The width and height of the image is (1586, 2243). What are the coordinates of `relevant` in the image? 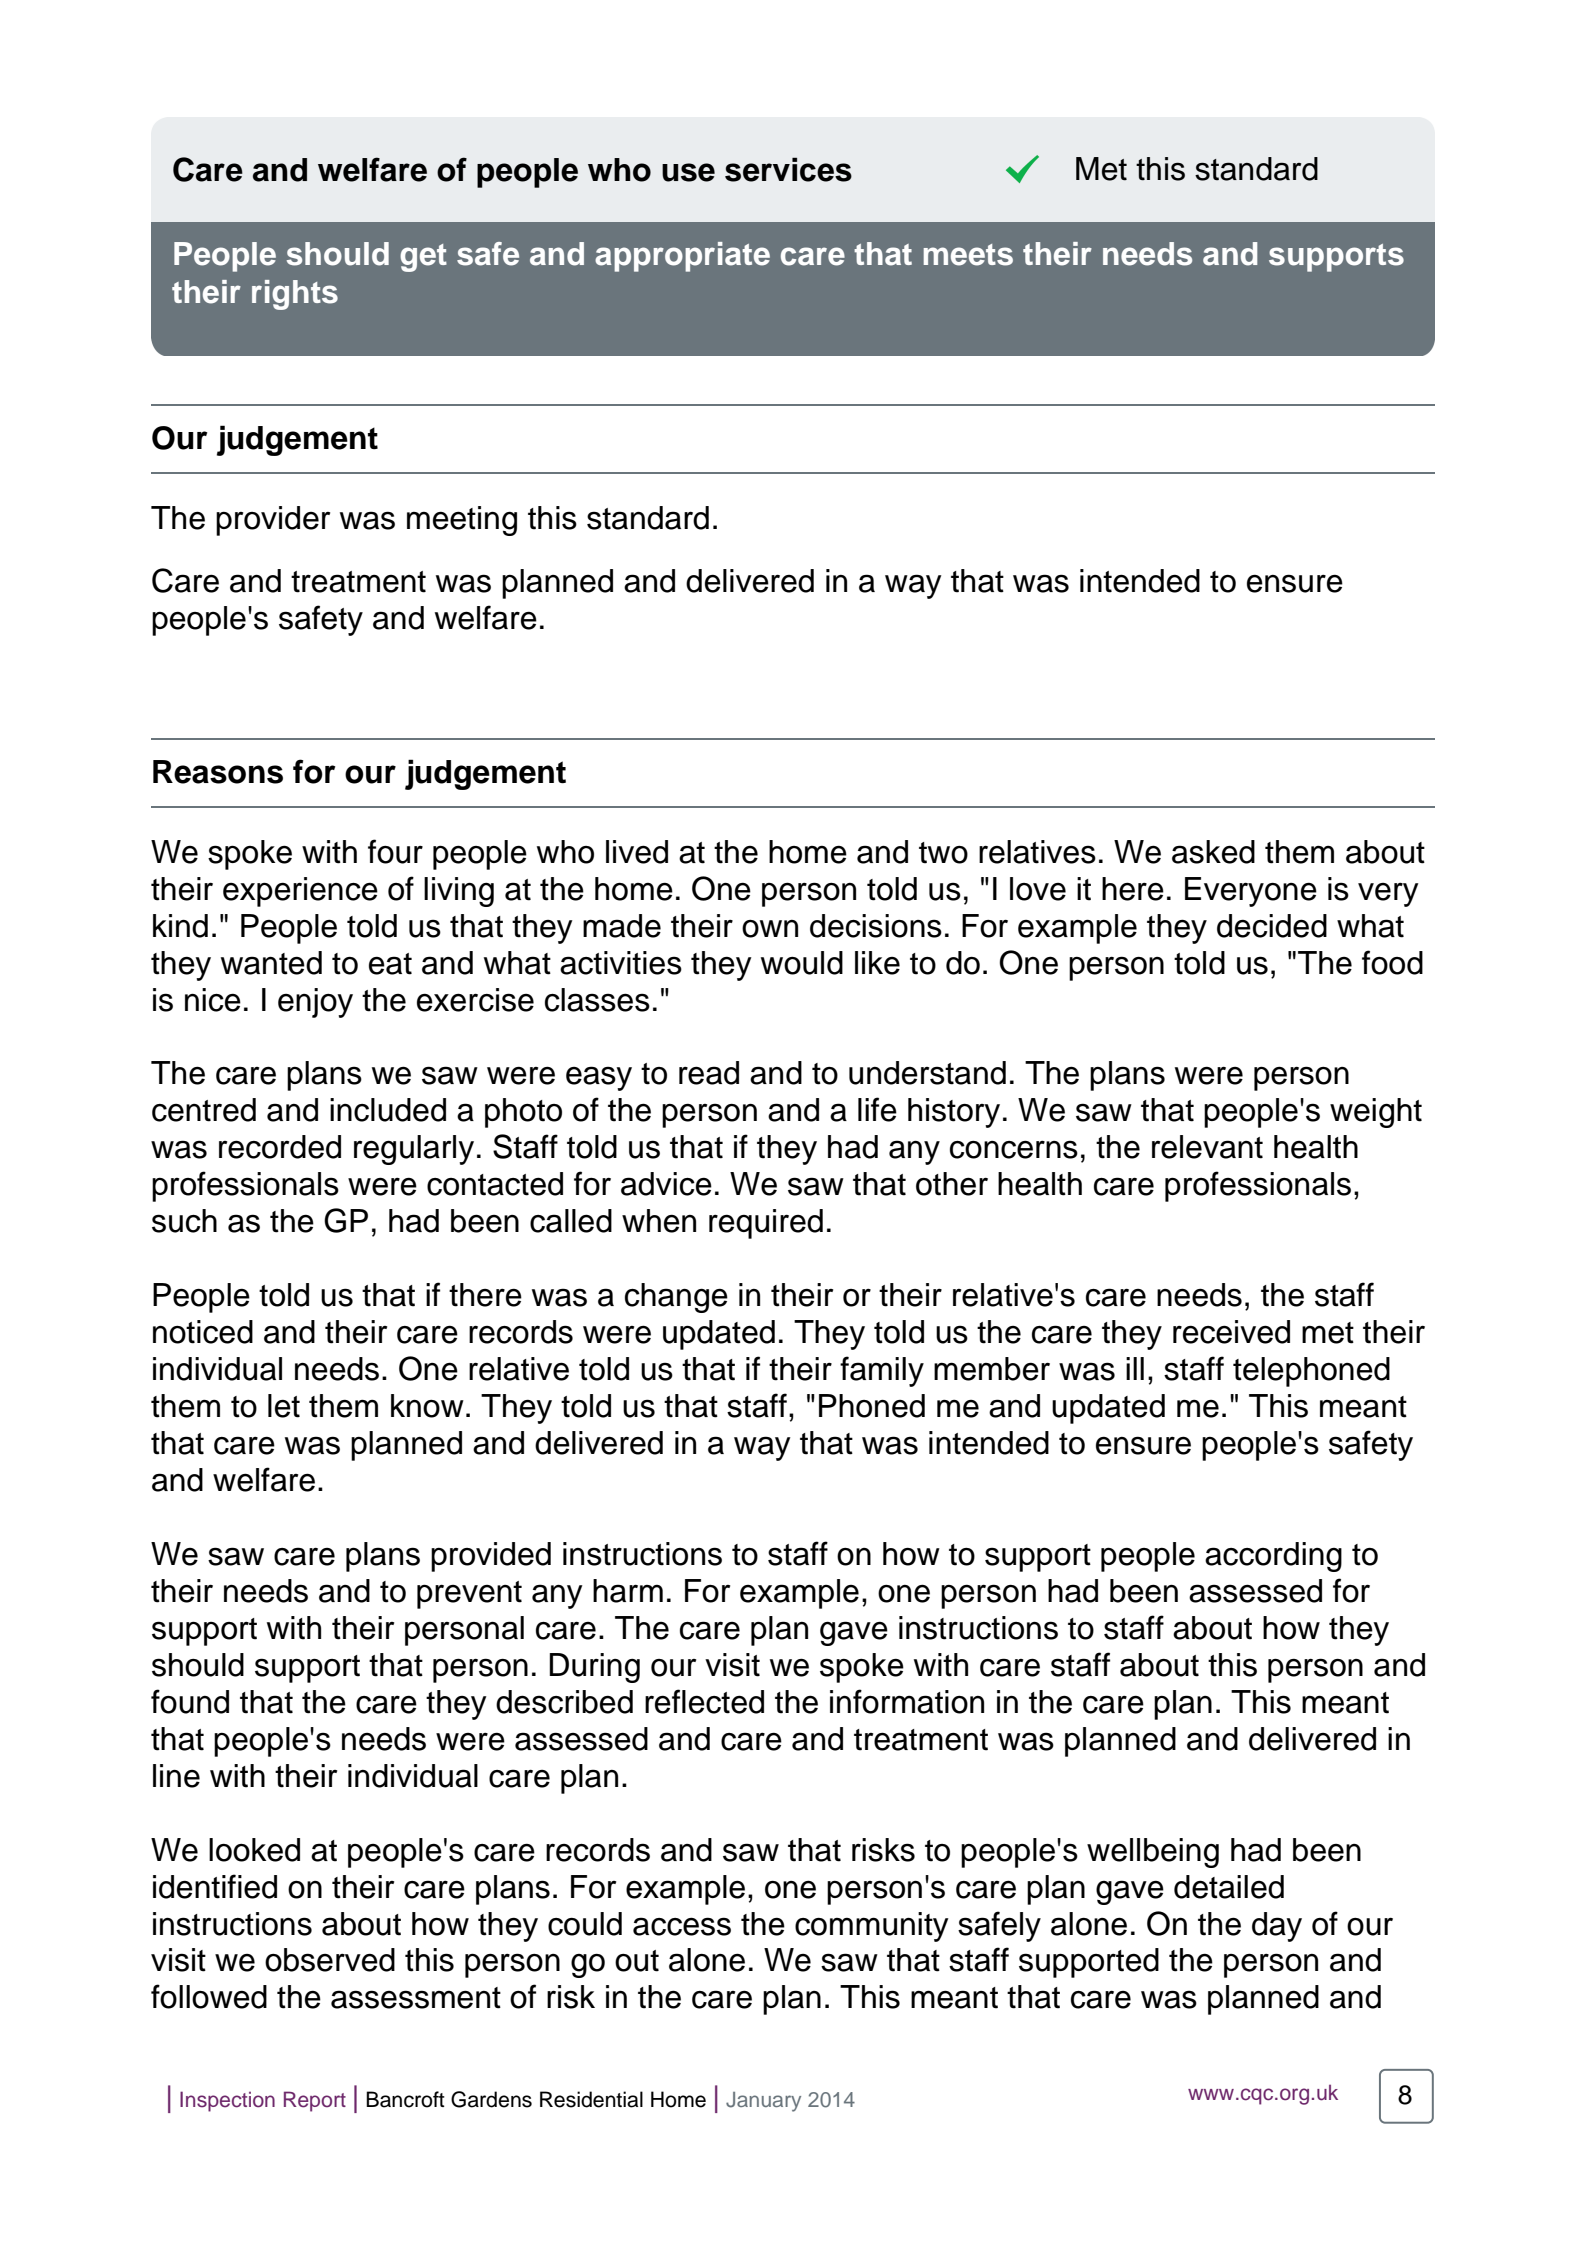 It's located at (1207, 1147).
